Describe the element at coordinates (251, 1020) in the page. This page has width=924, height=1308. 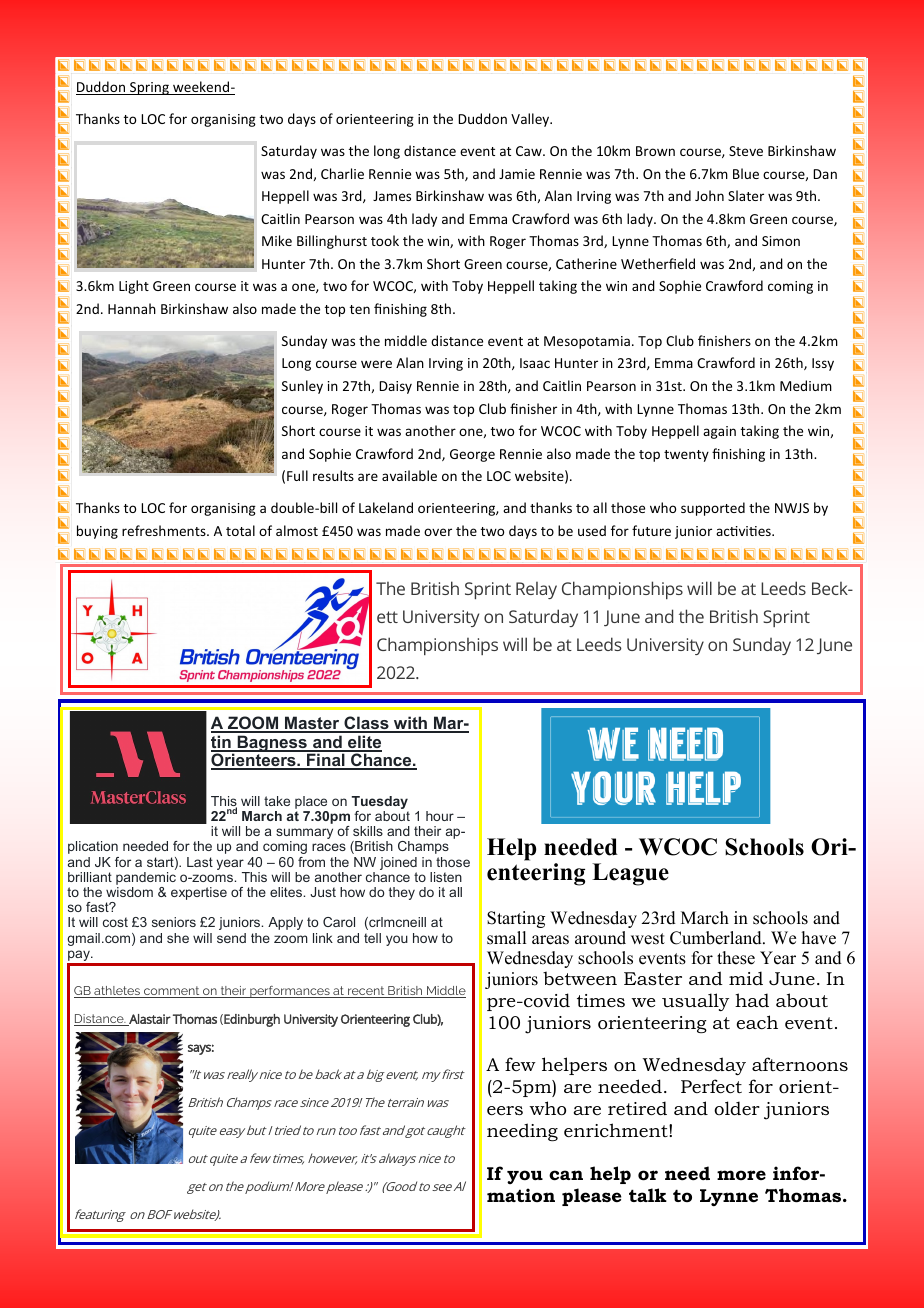
I see `Edinburgh` at that location.
